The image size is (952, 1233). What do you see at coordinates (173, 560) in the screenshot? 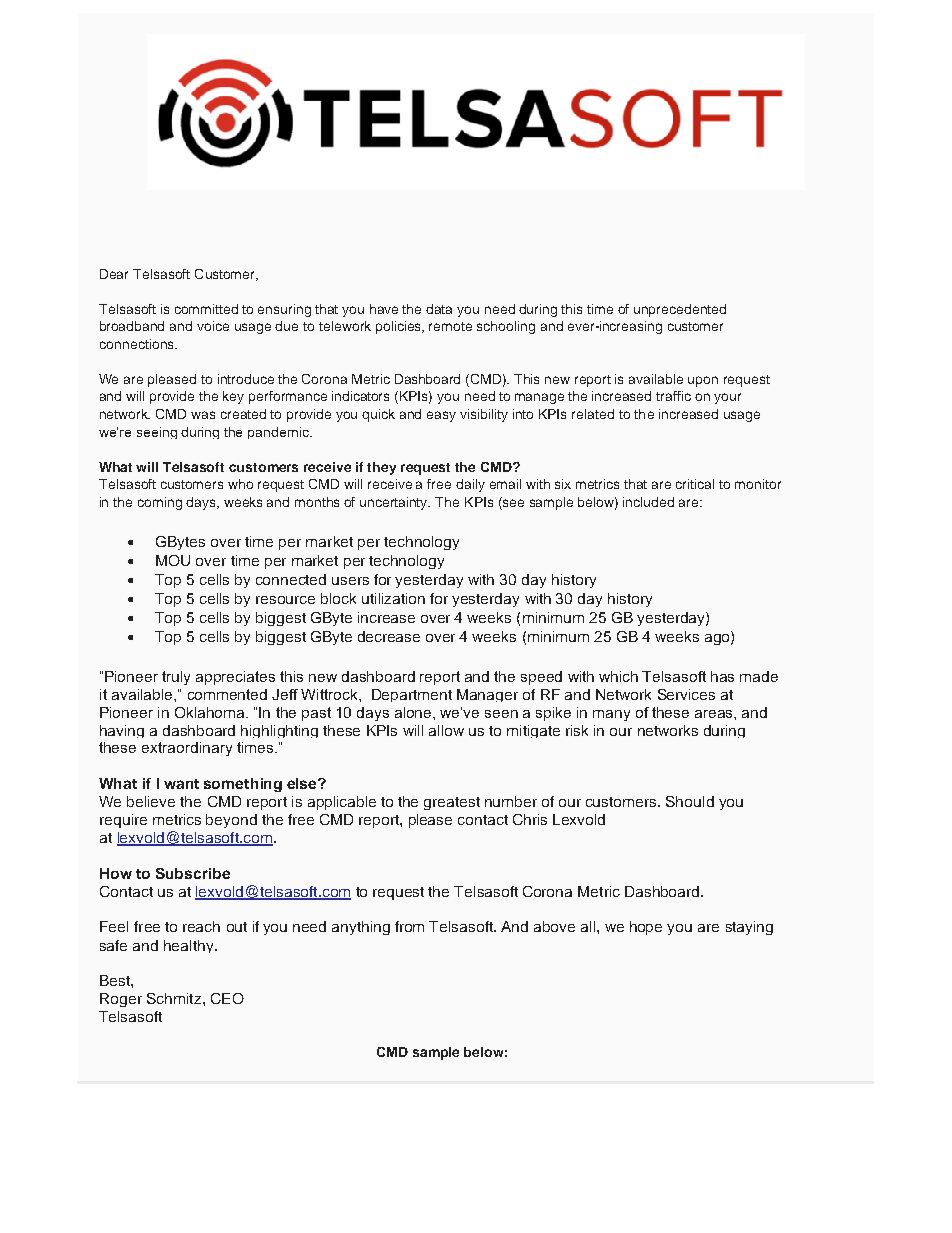
I see `MOU` at bounding box center [173, 560].
